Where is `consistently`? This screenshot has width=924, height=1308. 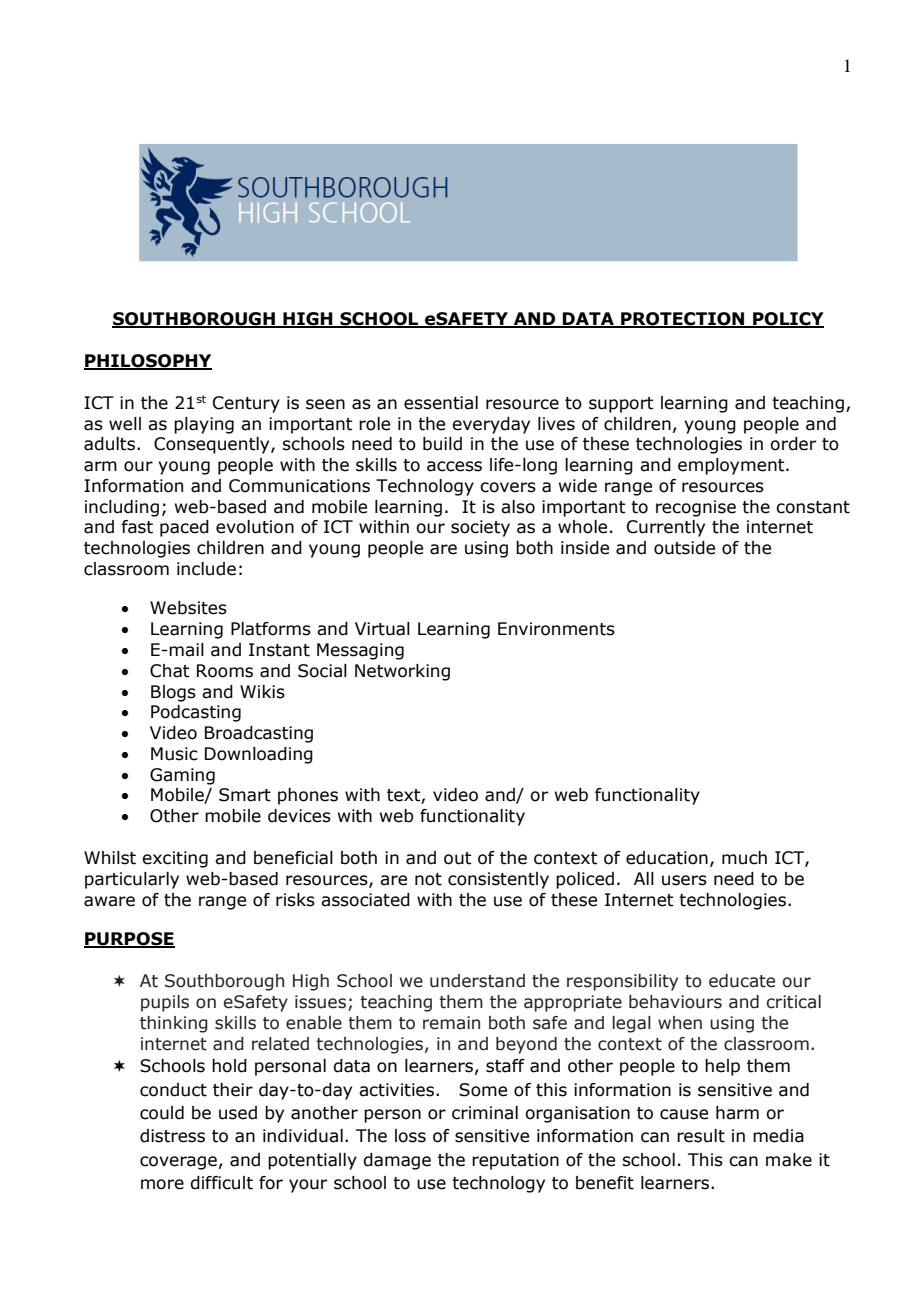 consistently is located at coordinates (498, 880).
